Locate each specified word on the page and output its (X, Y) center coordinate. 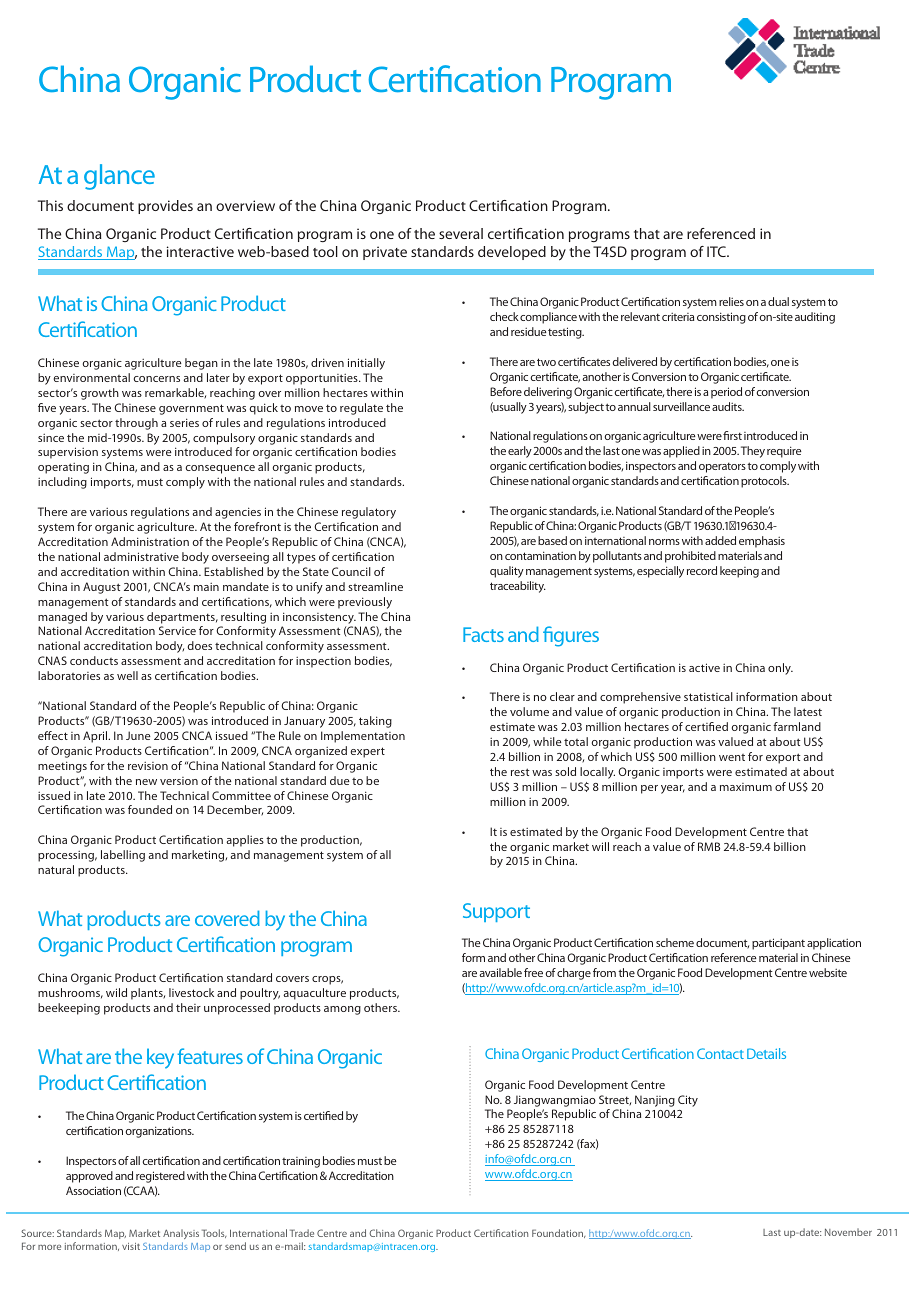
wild (116, 992)
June (138, 735)
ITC (717, 251)
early (520, 452)
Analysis (181, 1234)
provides (165, 207)
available (500, 972)
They (753, 452)
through (136, 424)
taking (375, 722)
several (461, 233)
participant (778, 944)
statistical (708, 696)
